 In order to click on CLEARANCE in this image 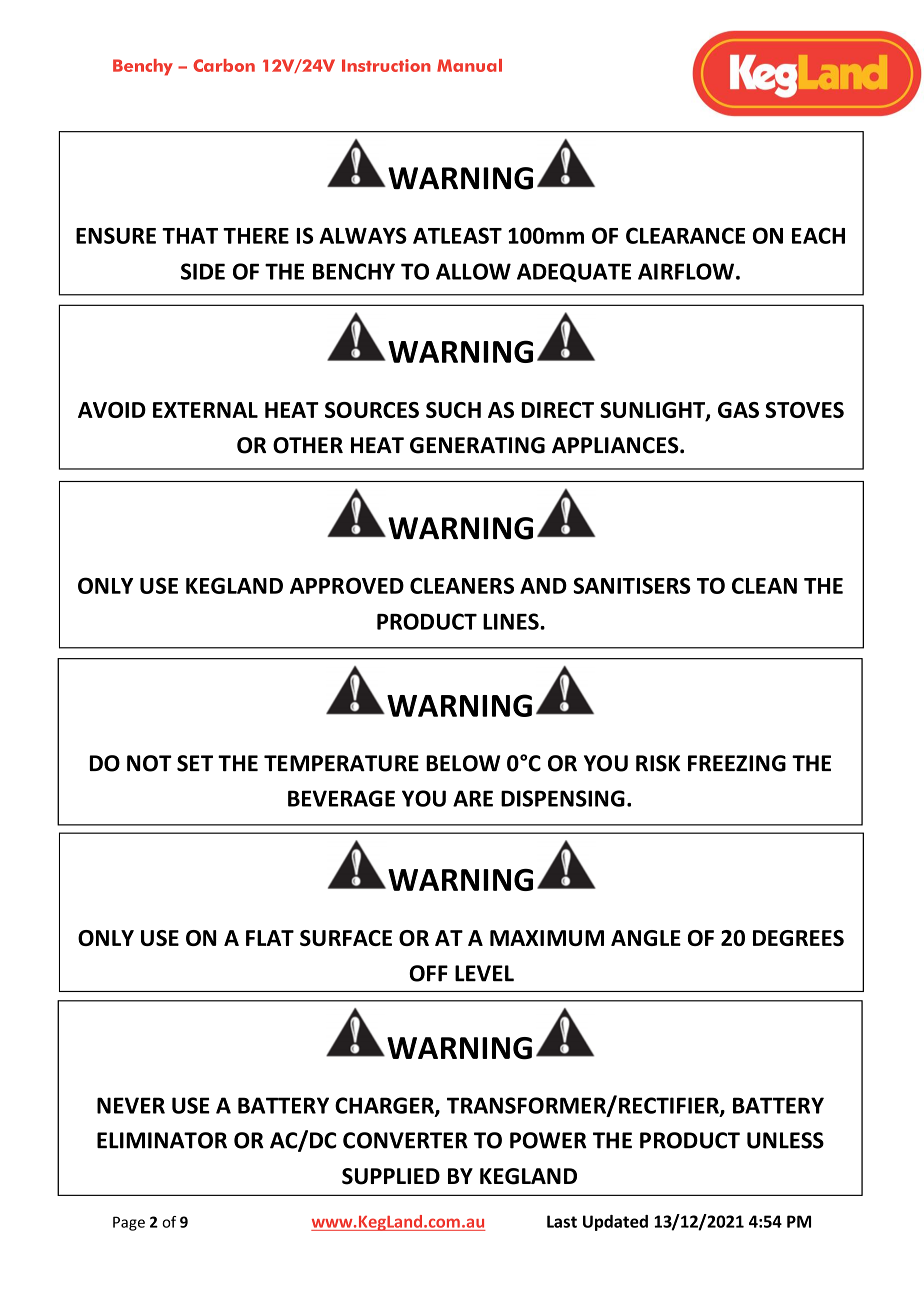, I will do `click(685, 235)`.
